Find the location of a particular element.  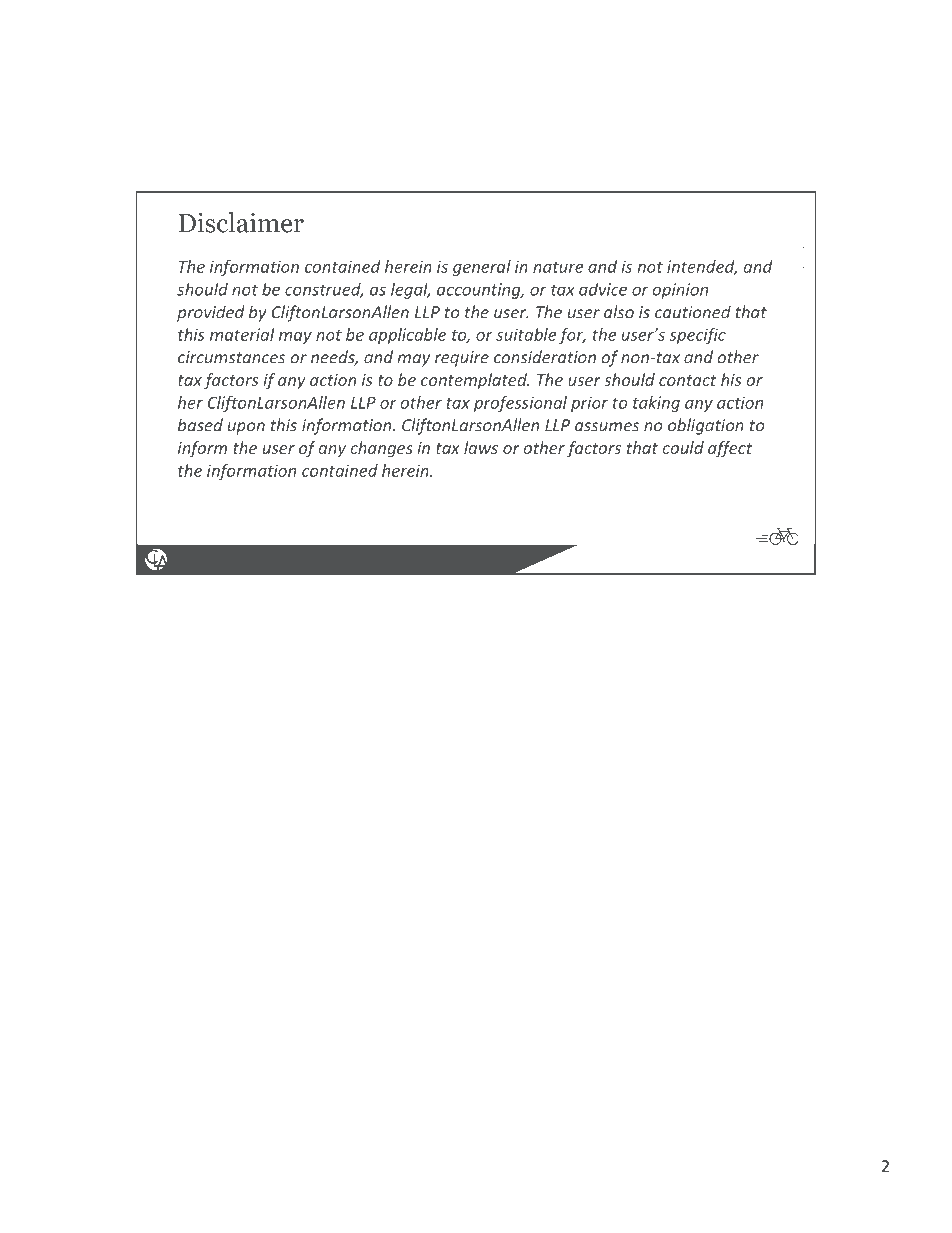

upon is located at coordinates (246, 428).
